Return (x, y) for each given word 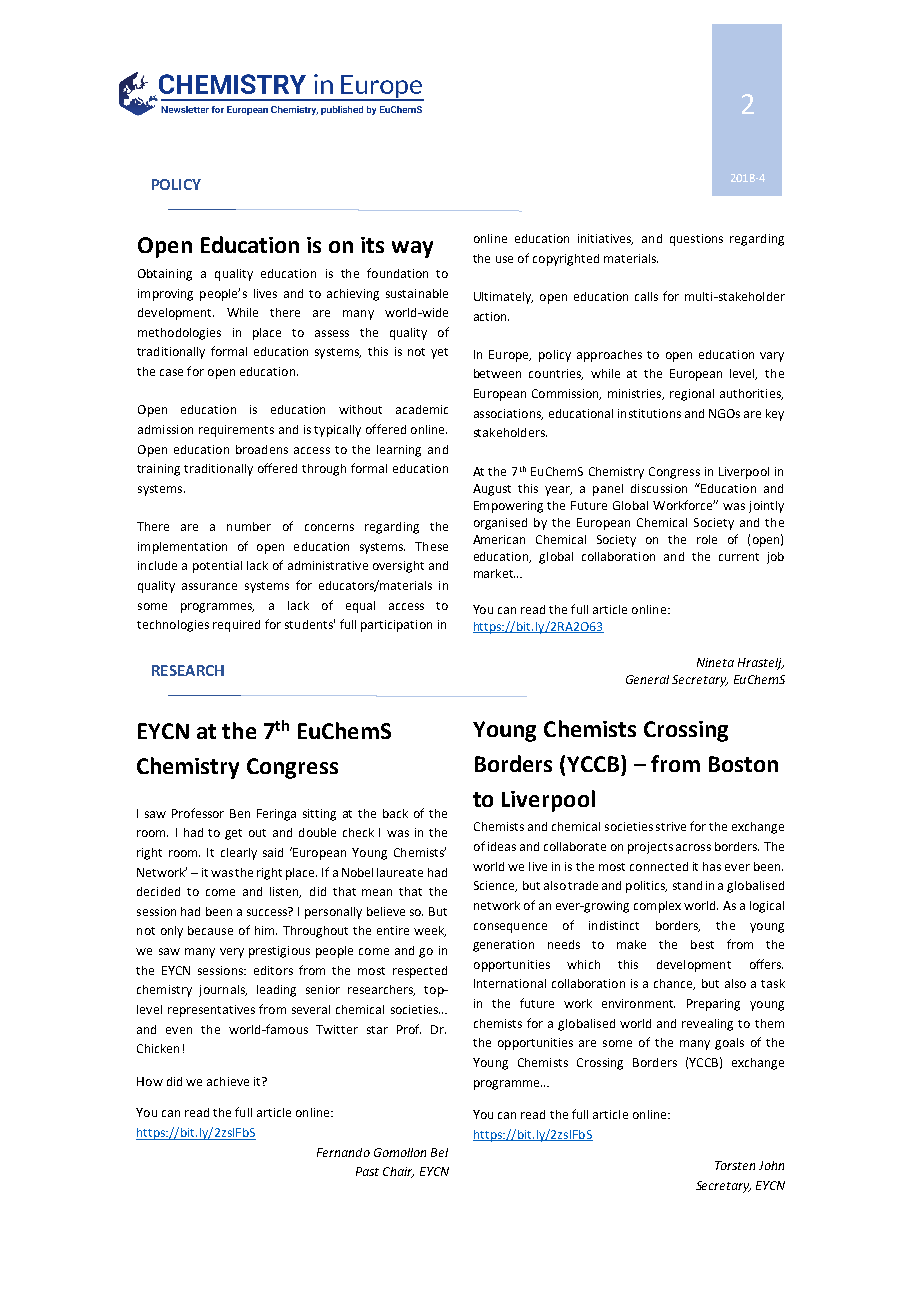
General (647, 679)
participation (396, 626)
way (412, 249)
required (236, 626)
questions (696, 240)
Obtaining (165, 275)
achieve (228, 1081)
